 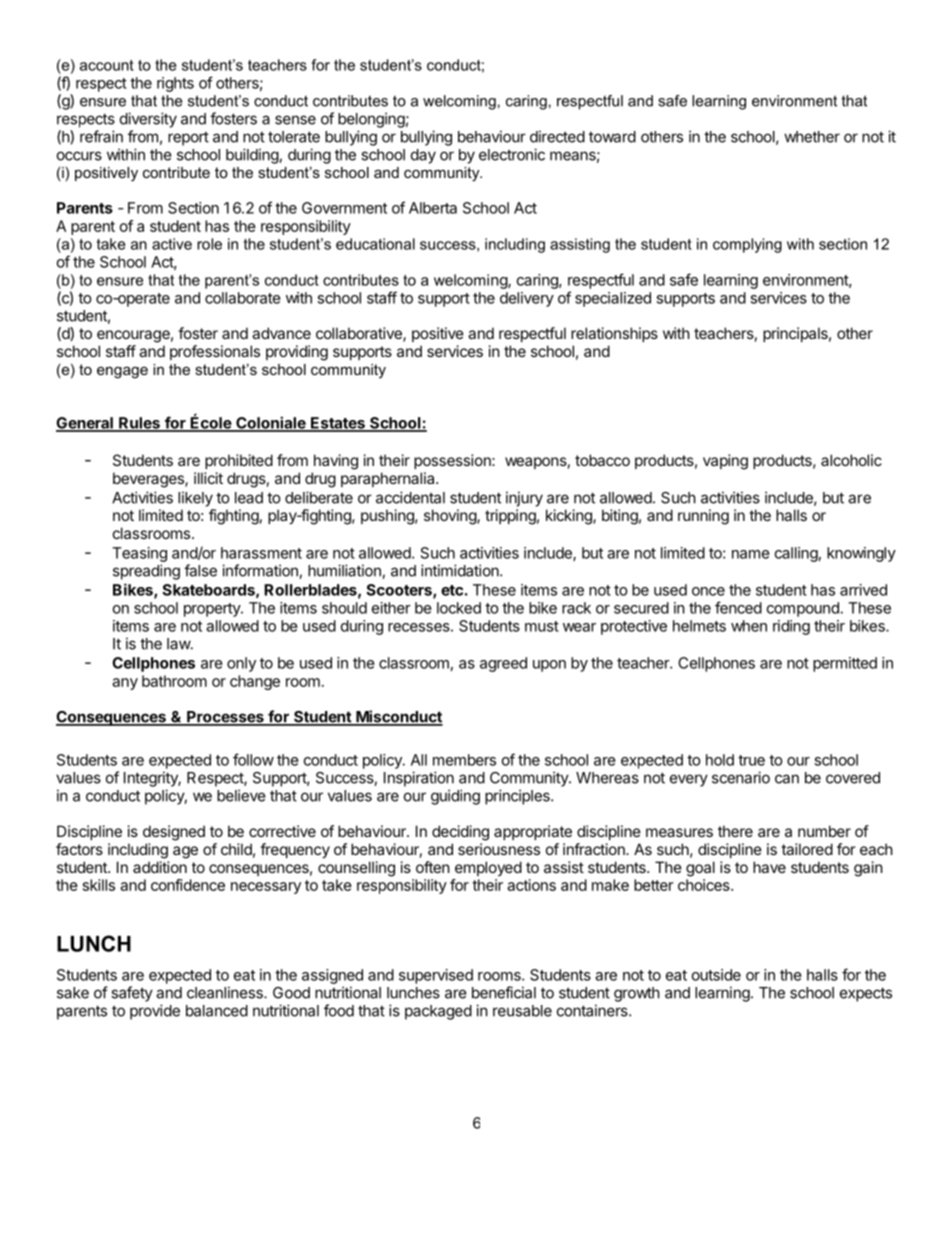 I want to click on electronic, so click(x=512, y=154).
